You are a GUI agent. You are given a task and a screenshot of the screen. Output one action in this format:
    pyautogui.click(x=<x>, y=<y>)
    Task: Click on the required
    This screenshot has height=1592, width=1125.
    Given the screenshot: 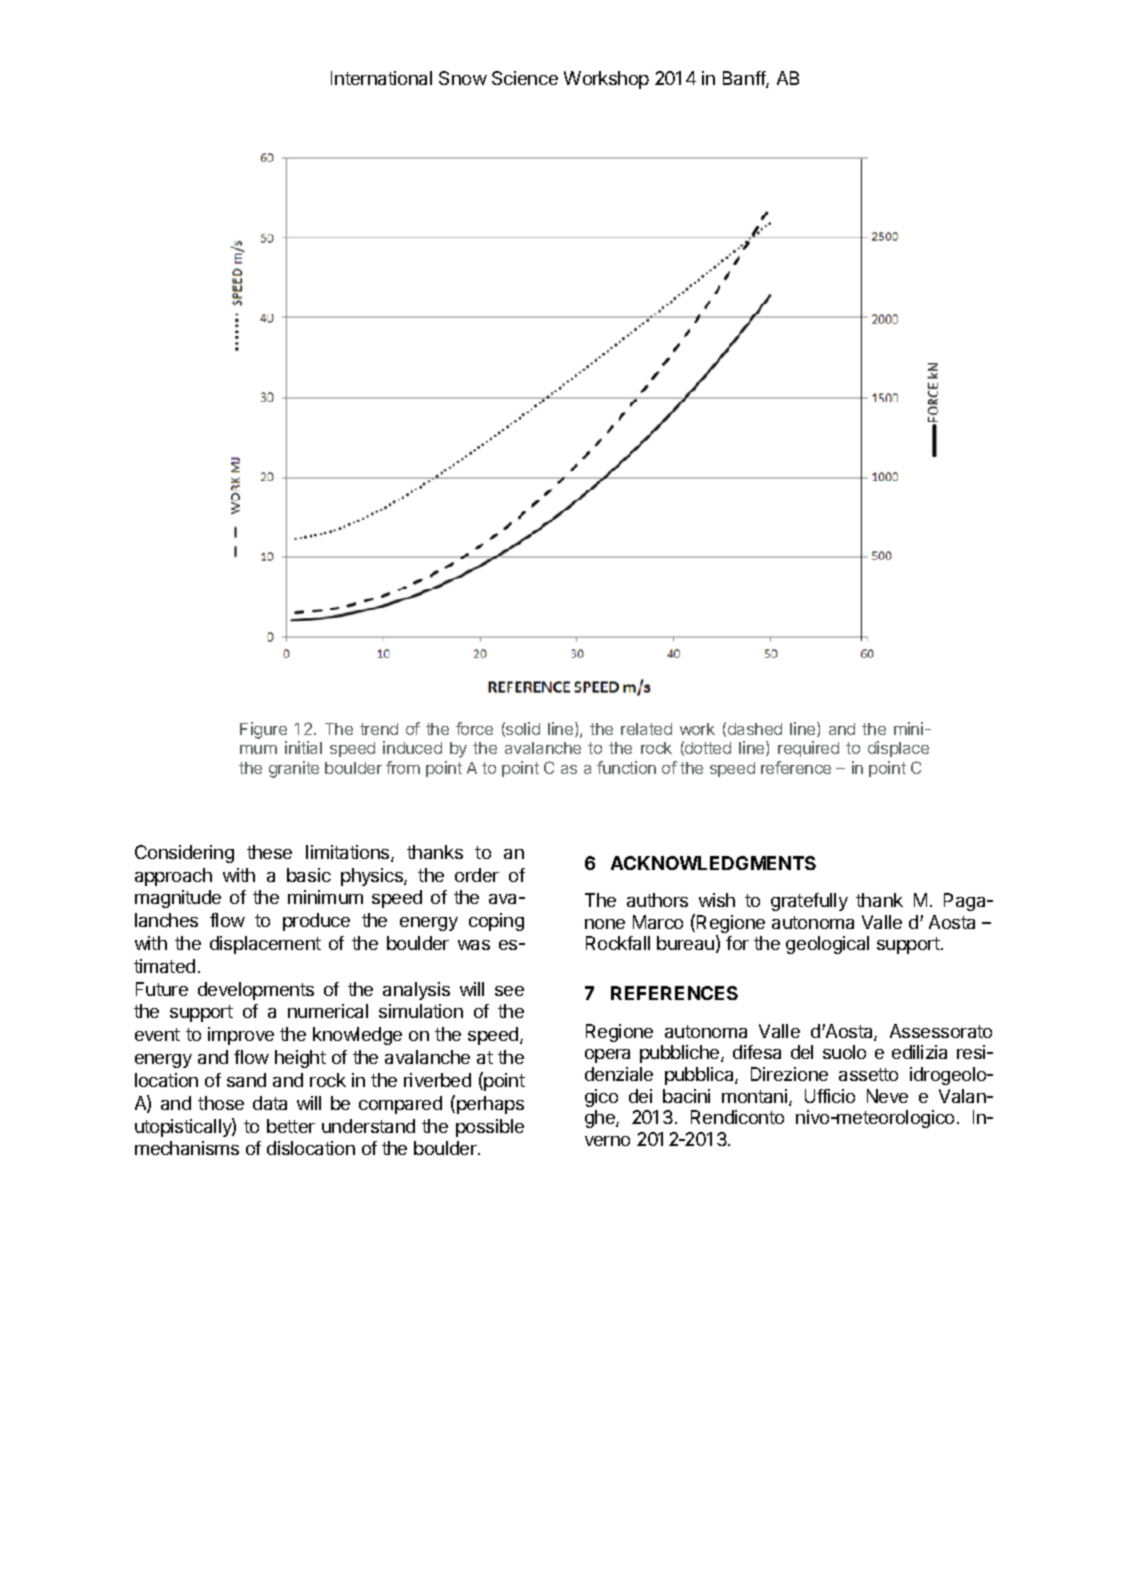 What is the action you would take?
    pyautogui.click(x=808, y=749)
